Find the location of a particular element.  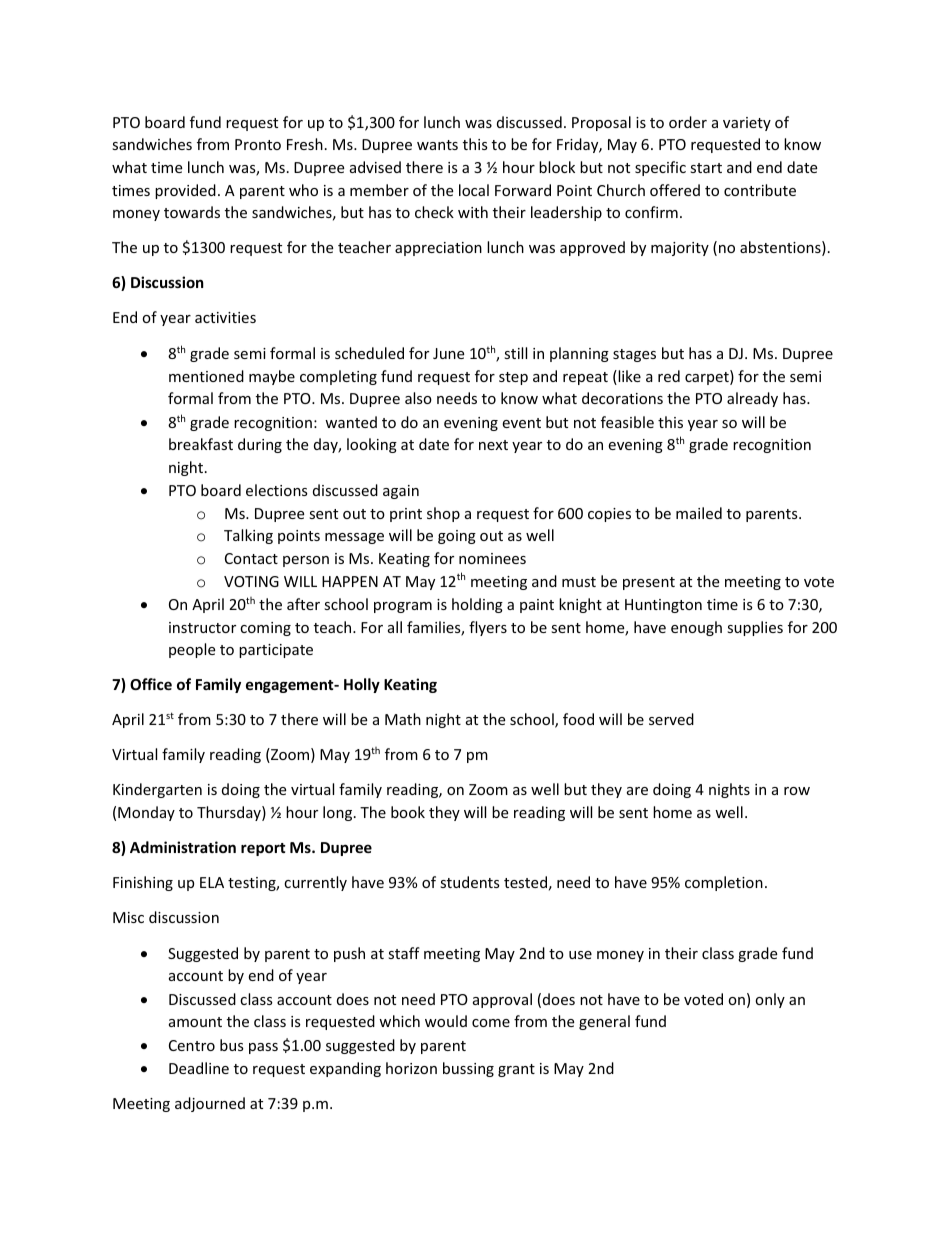

Math is located at coordinates (403, 719).
